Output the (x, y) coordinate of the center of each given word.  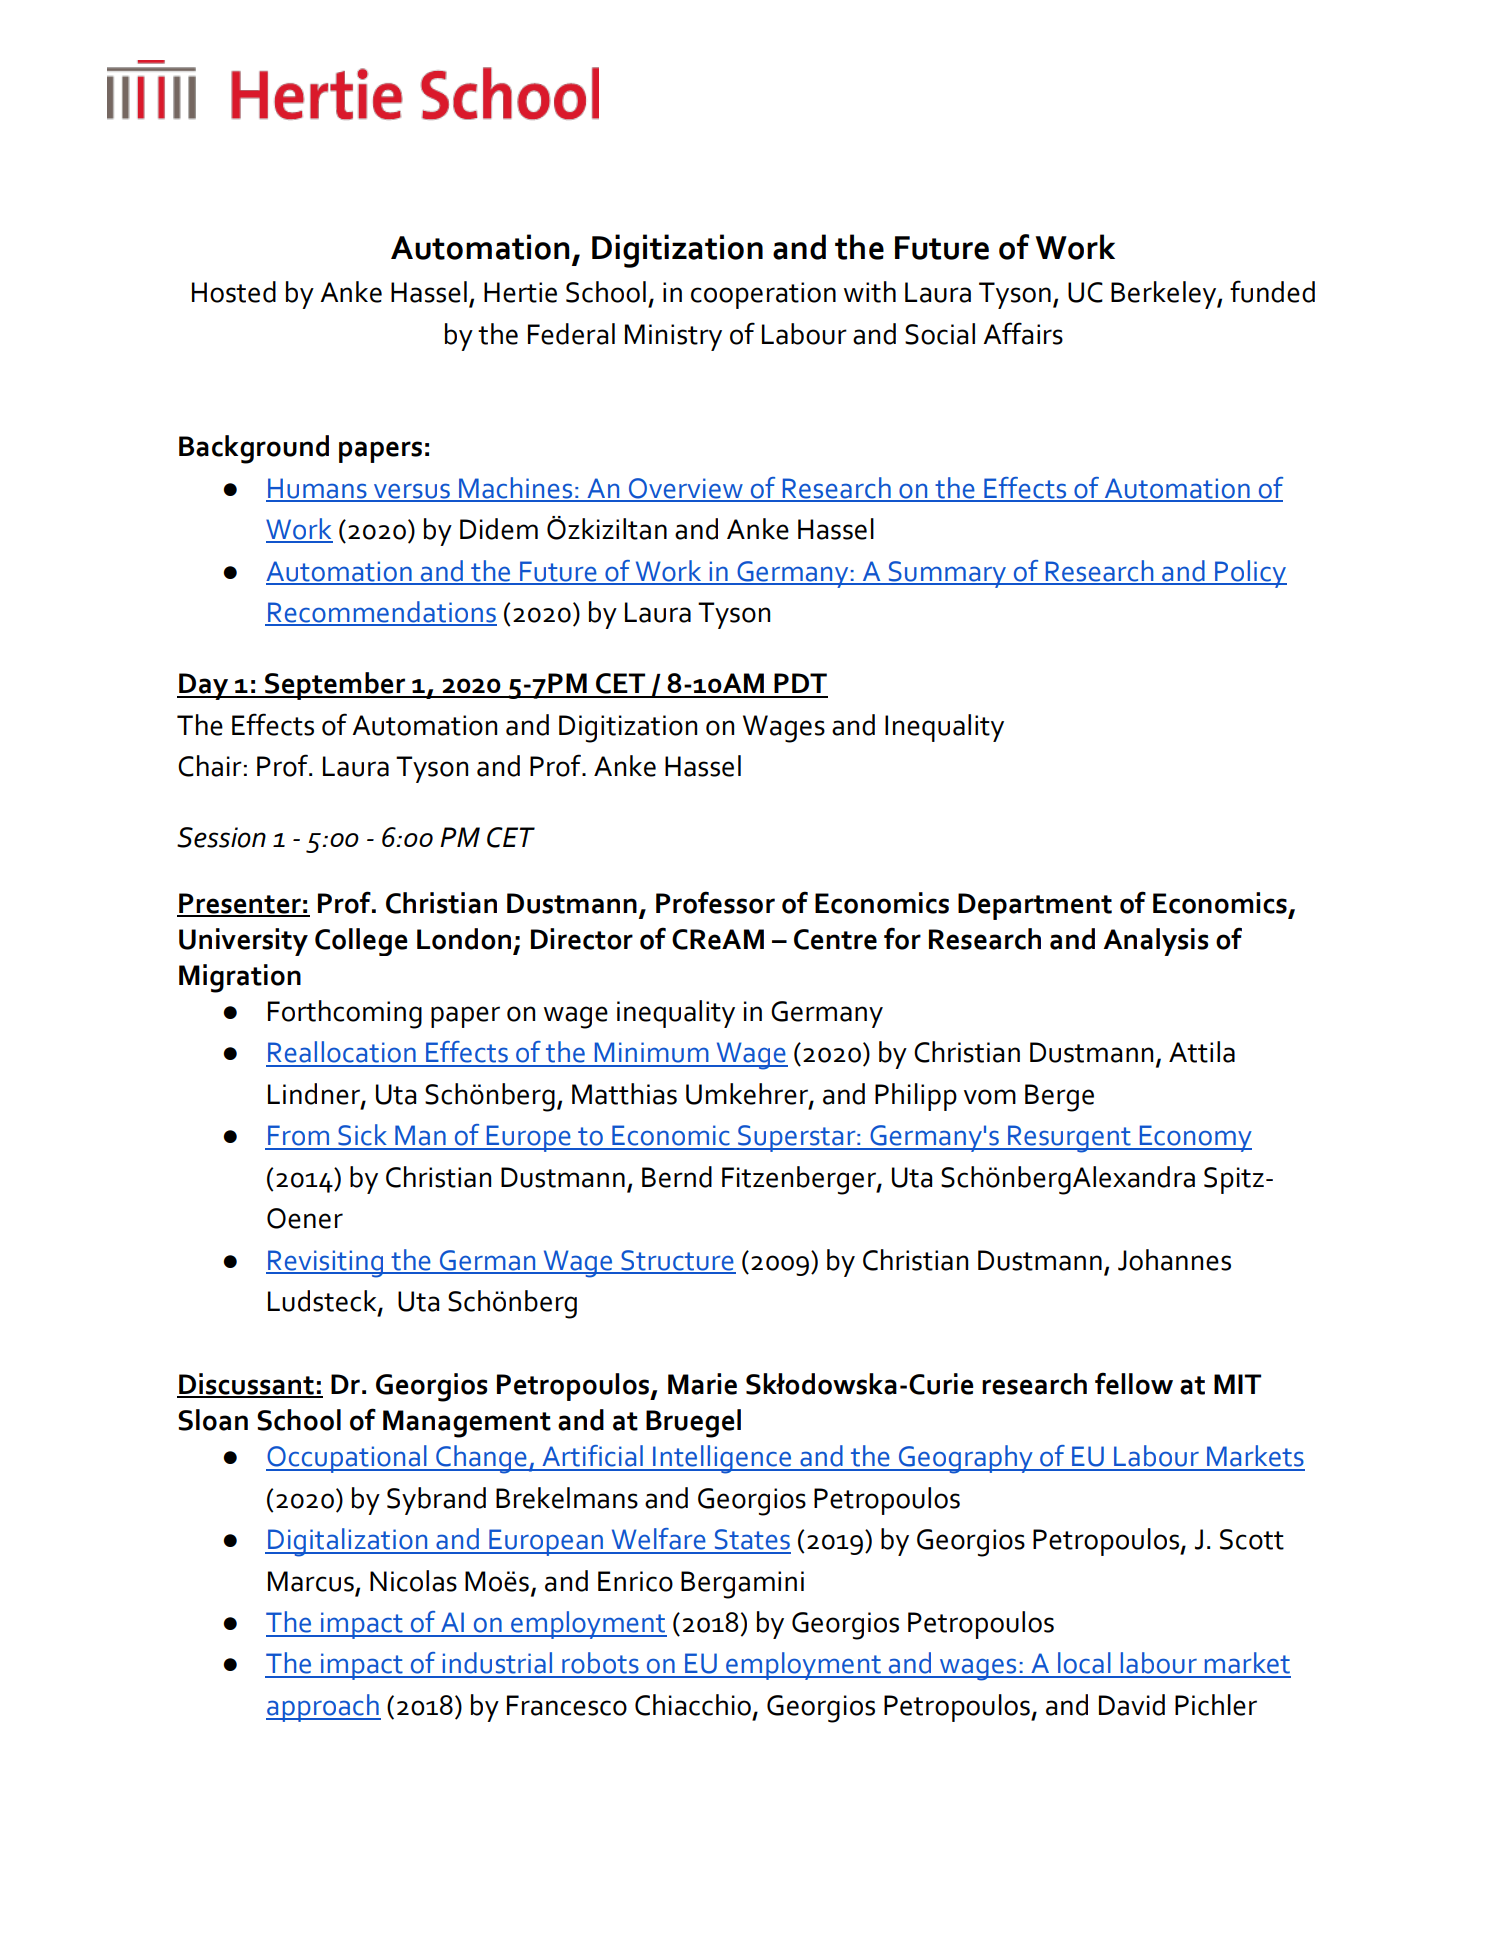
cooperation (763, 295)
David (1132, 1705)
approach (323, 1708)
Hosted (234, 292)
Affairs (1023, 333)
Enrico (635, 1581)
